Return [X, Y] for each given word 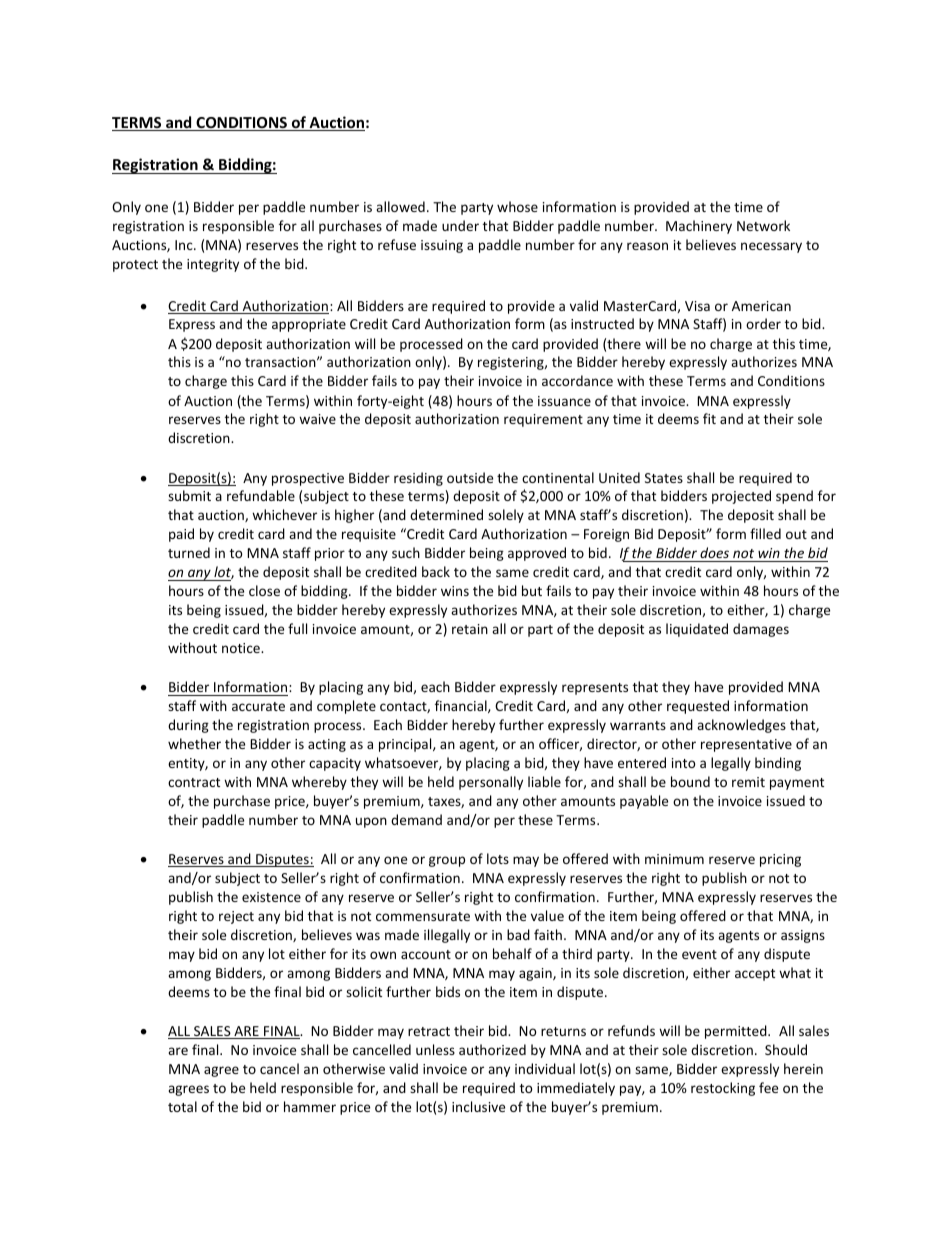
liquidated [697, 630]
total [182, 1106]
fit [709, 418]
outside [470, 477]
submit [189, 495]
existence [271, 897]
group [447, 861]
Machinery [699, 227]
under [460, 225]
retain [470, 629]
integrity [213, 265]
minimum [674, 859]
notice [242, 648]
